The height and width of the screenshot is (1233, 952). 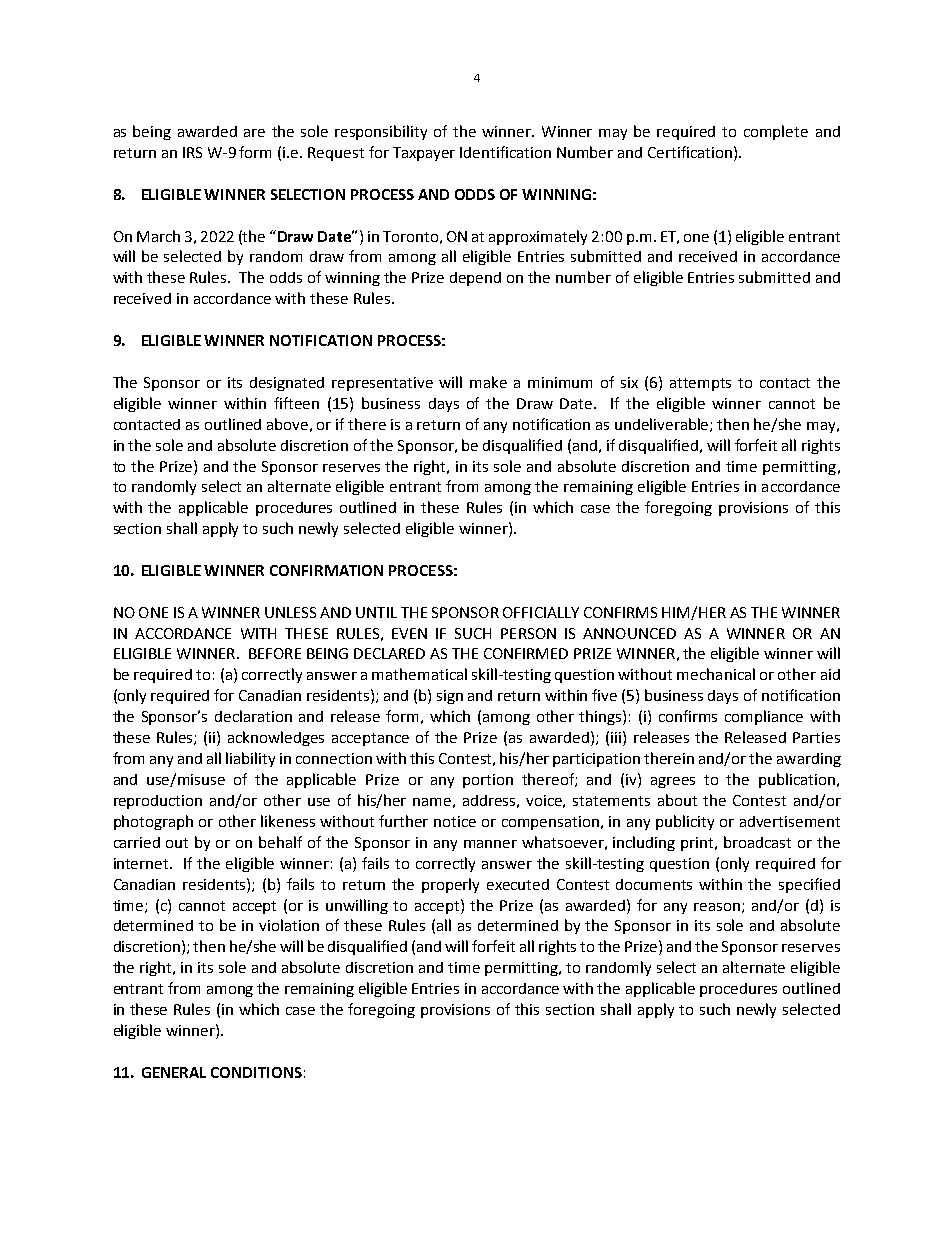 I want to click on UNLESS, so click(x=290, y=612).
